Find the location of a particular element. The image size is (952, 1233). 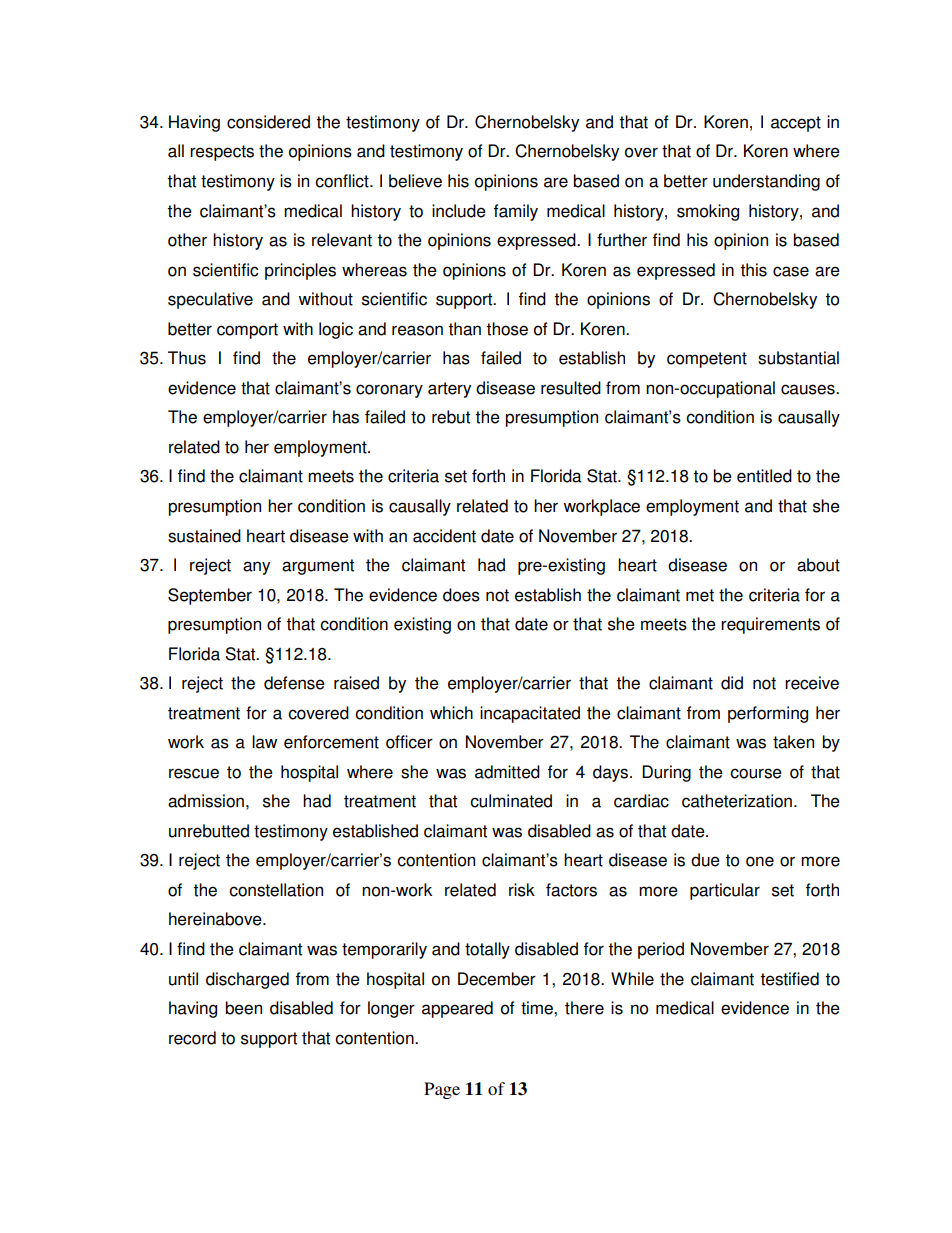

requirements is located at coordinates (770, 625).
